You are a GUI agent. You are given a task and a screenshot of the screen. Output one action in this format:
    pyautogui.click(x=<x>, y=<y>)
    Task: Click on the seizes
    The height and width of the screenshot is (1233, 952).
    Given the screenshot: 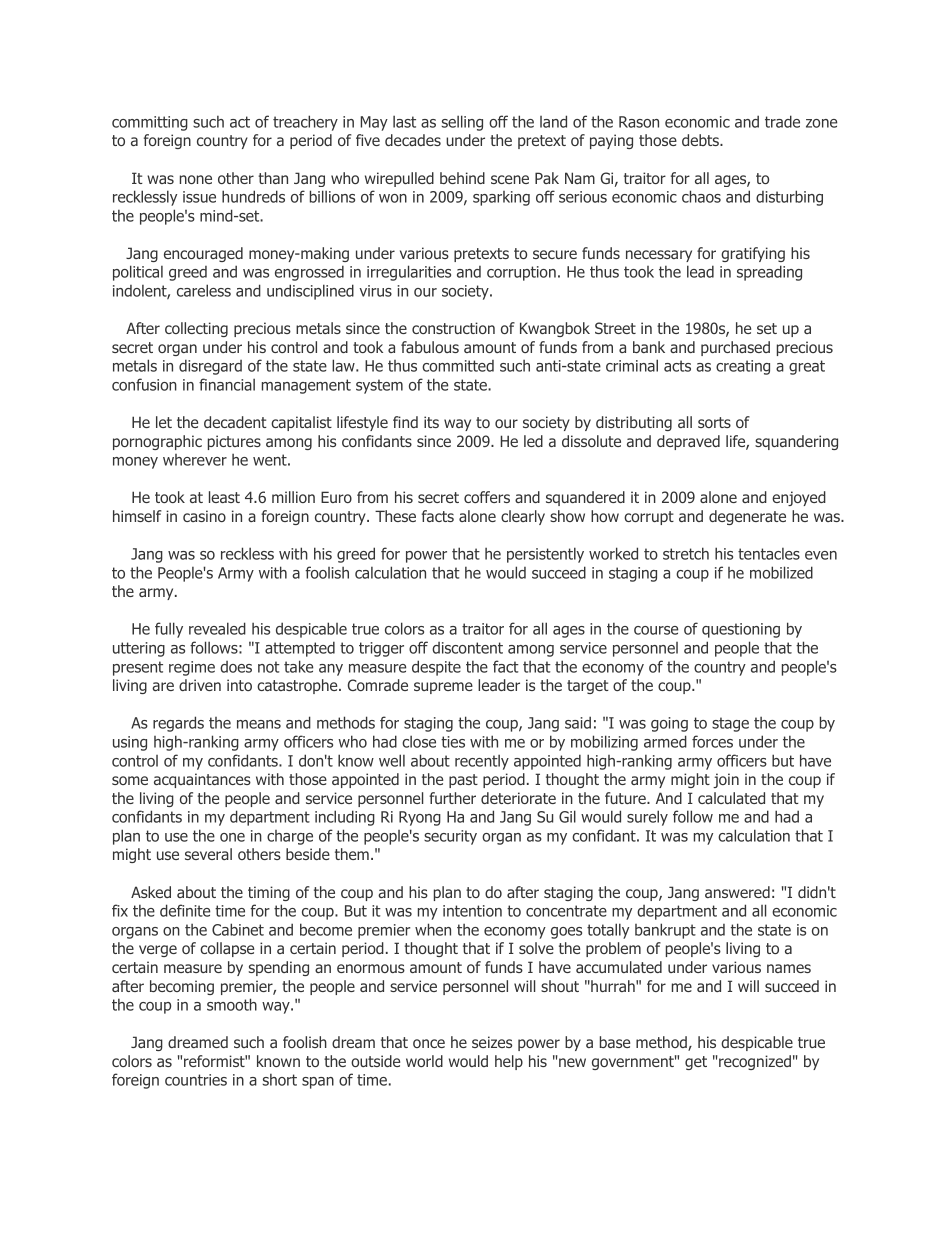 What is the action you would take?
    pyautogui.click(x=492, y=1042)
